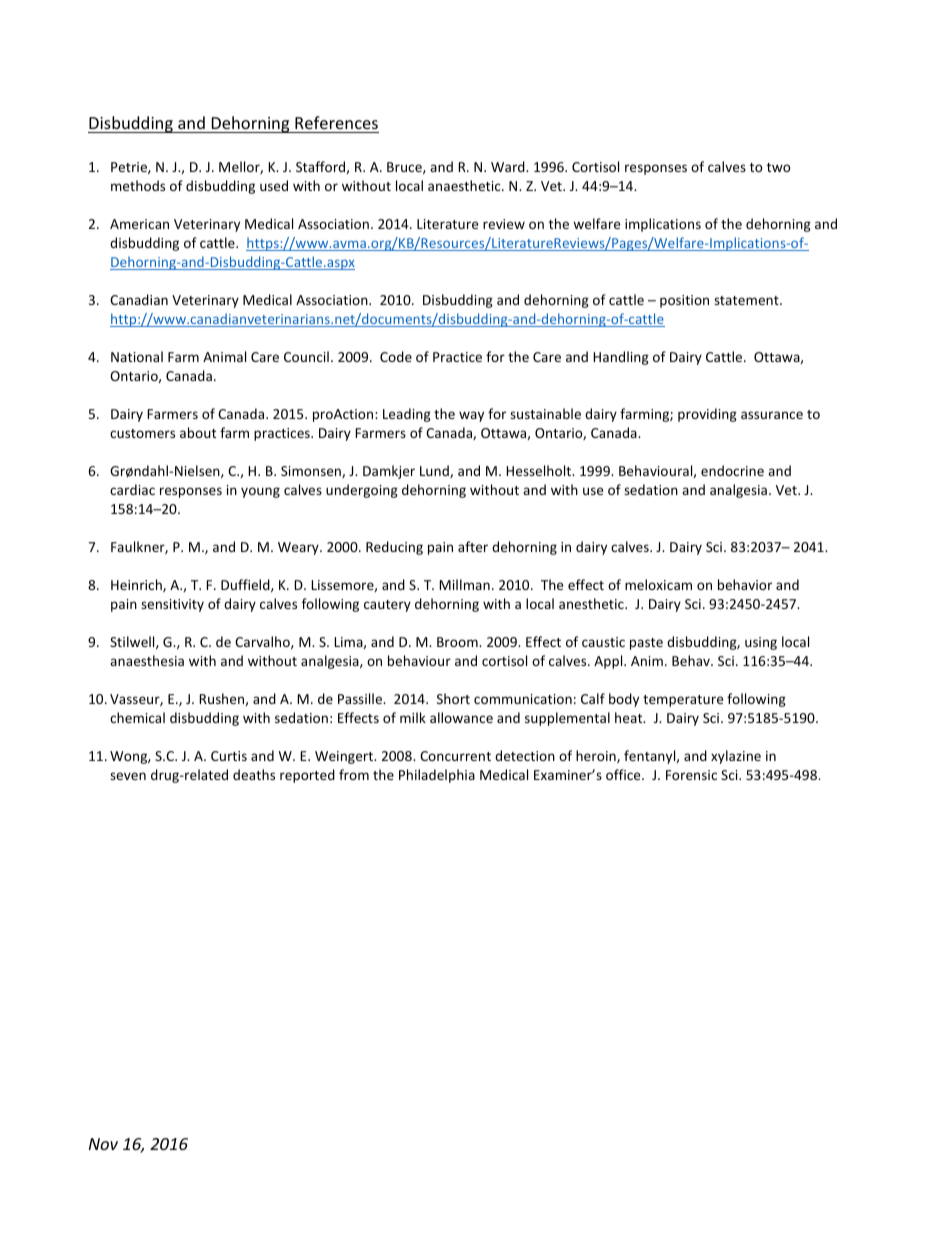 This document has width=952, height=1233. I want to click on sensitivity, so click(172, 605).
